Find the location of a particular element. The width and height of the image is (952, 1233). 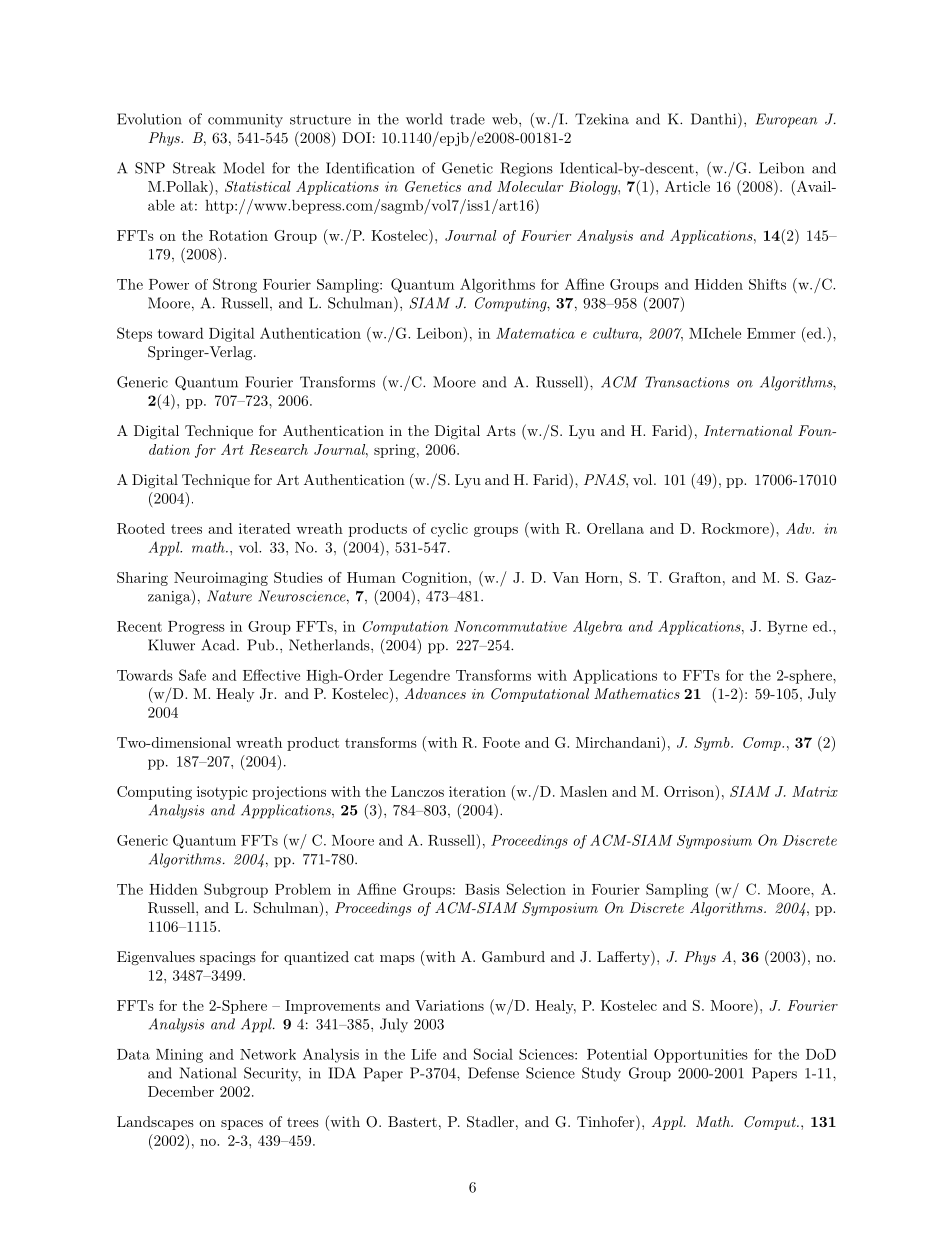

Noncommutative is located at coordinates (510, 626).
